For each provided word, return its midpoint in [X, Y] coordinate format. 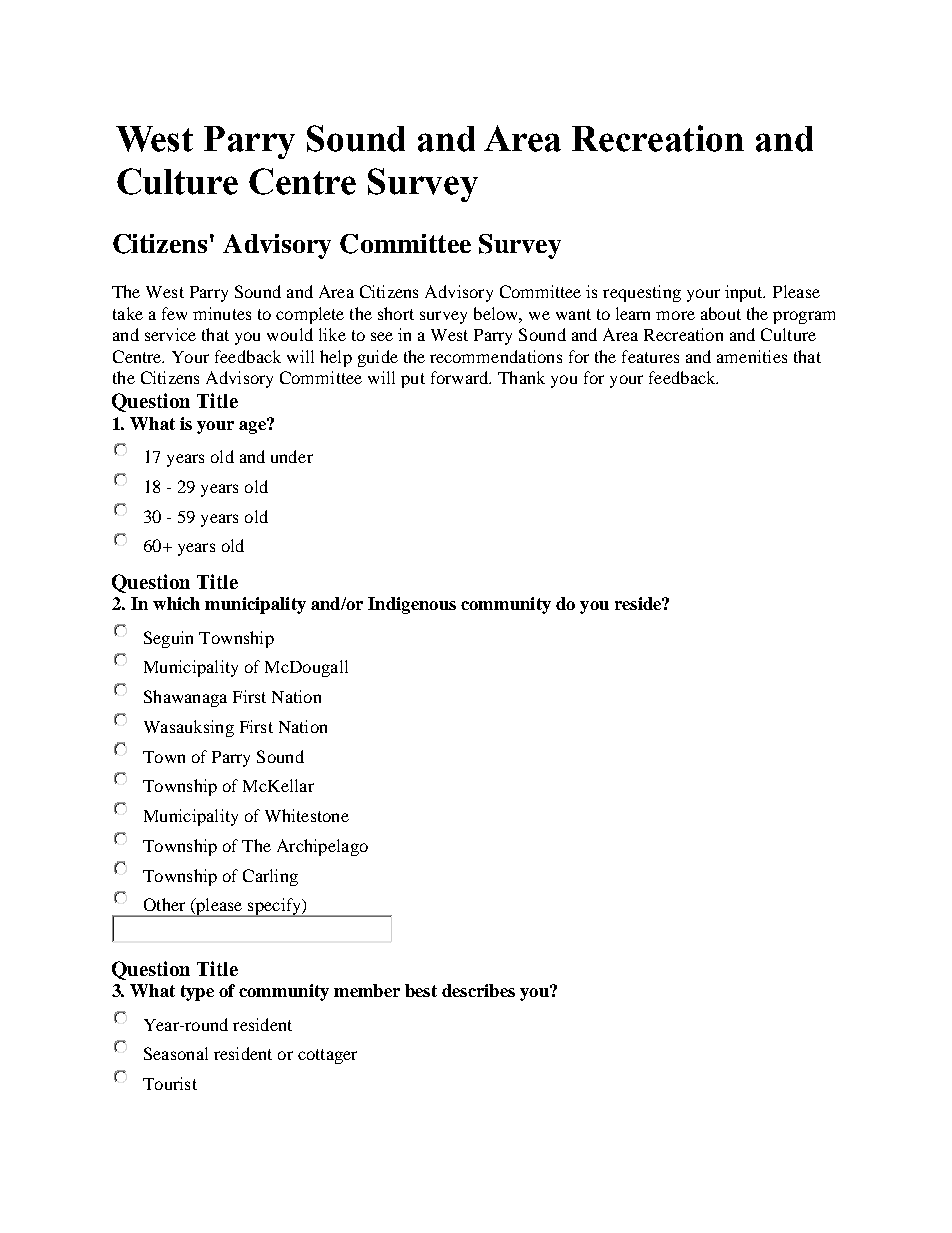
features [650, 356]
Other [164, 904]
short [396, 313]
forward [461, 377]
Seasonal [176, 1053]
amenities [752, 356]
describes [478, 990]
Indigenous [412, 605]
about [721, 313]
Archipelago [322, 847]
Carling [270, 877]
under [292, 456]
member [367, 990]
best [421, 990]
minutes [222, 313]
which [176, 603]
